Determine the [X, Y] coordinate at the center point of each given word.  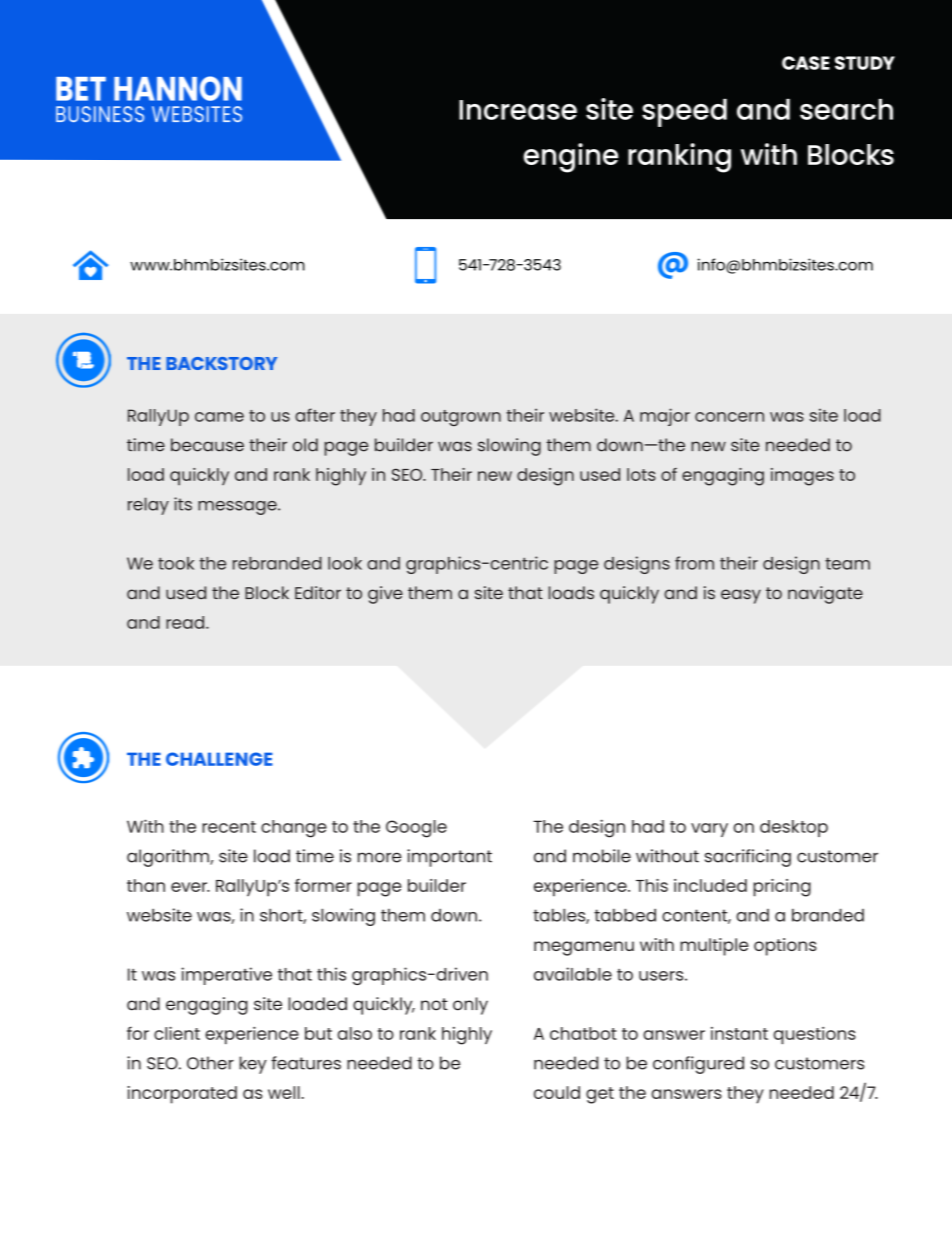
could [557, 1092]
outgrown [461, 418]
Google [416, 829]
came [219, 417]
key [253, 1065]
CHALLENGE [219, 759]
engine [571, 158]
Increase [518, 110]
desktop [794, 828]
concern [729, 417]
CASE [806, 63]
